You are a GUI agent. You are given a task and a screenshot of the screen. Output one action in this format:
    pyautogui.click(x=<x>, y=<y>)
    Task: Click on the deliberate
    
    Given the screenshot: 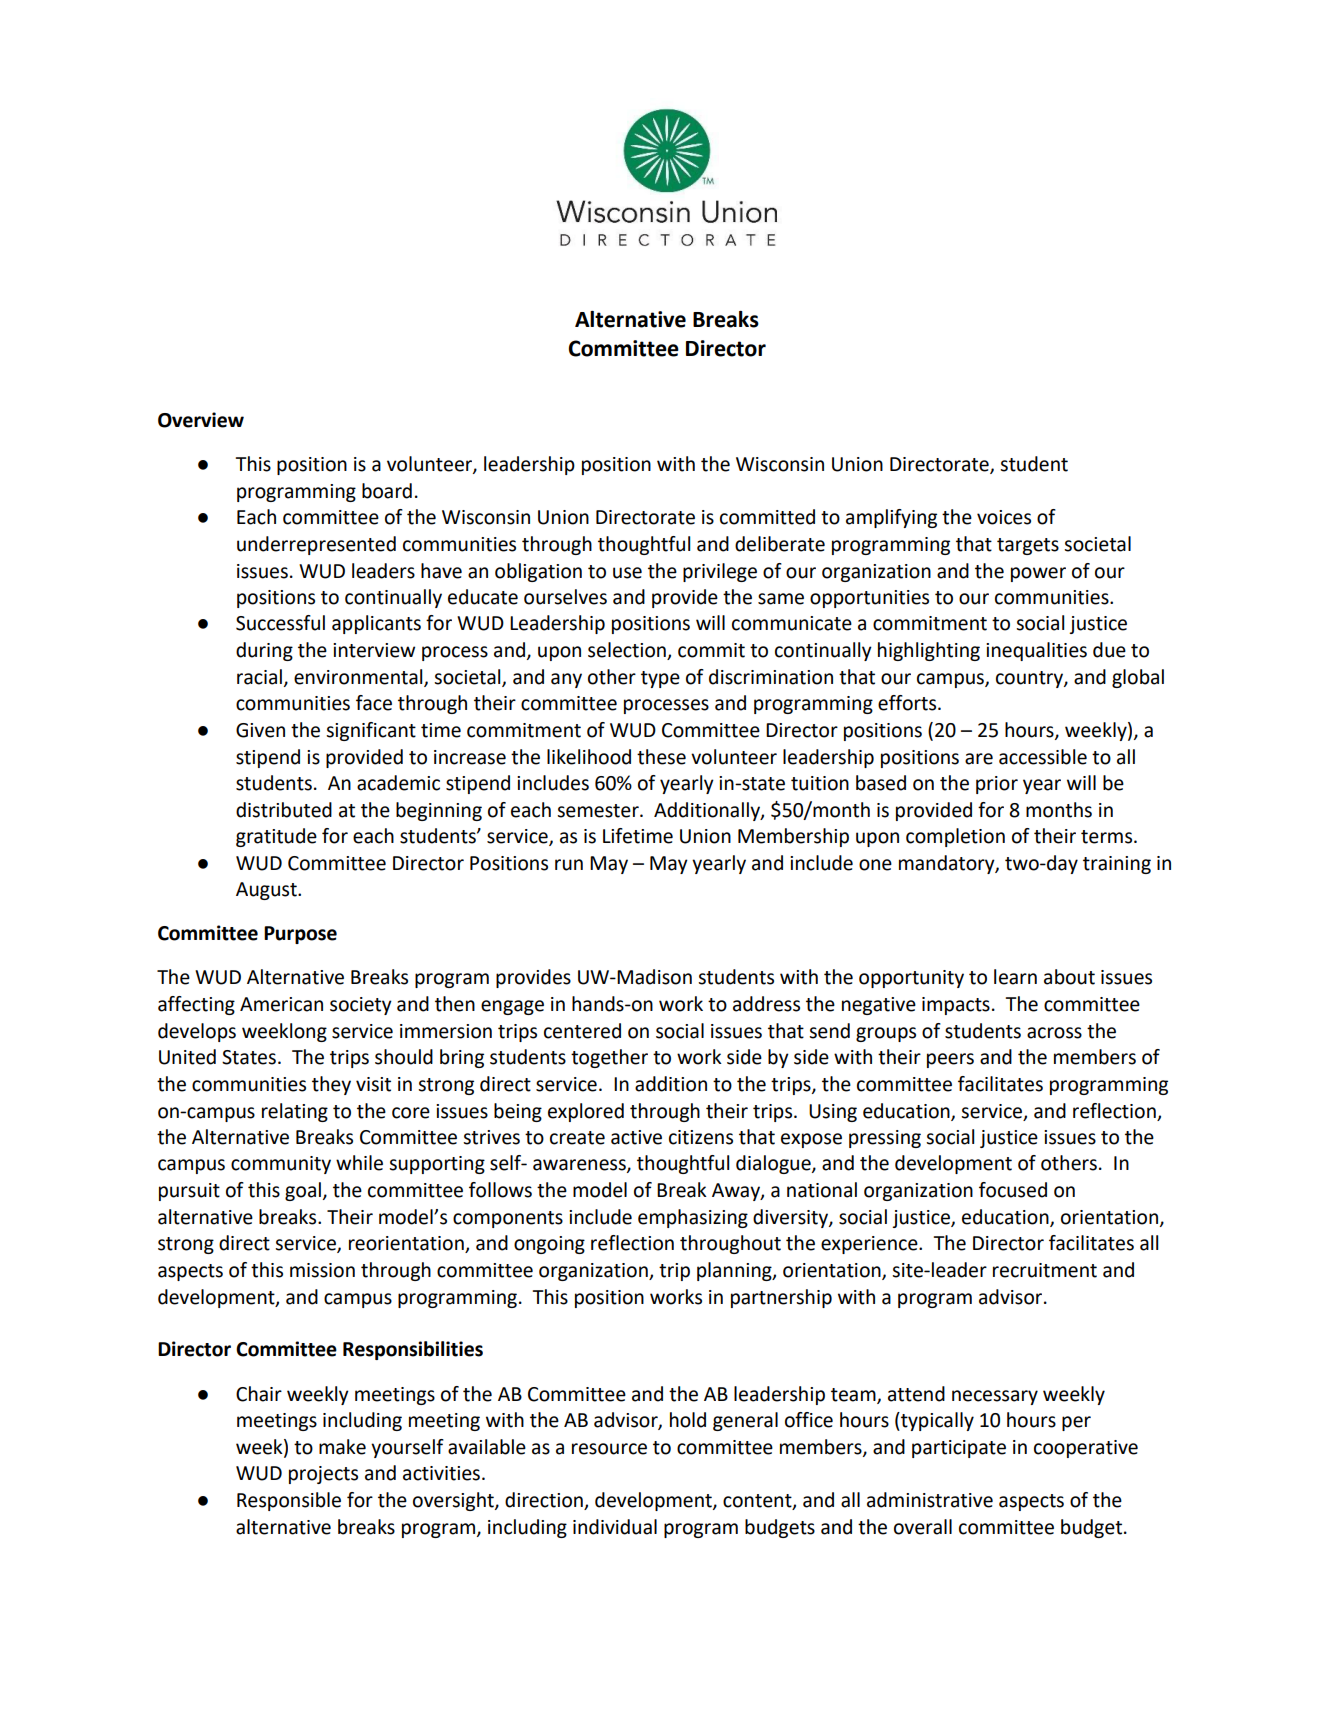 What is the action you would take?
    pyautogui.click(x=780, y=544)
